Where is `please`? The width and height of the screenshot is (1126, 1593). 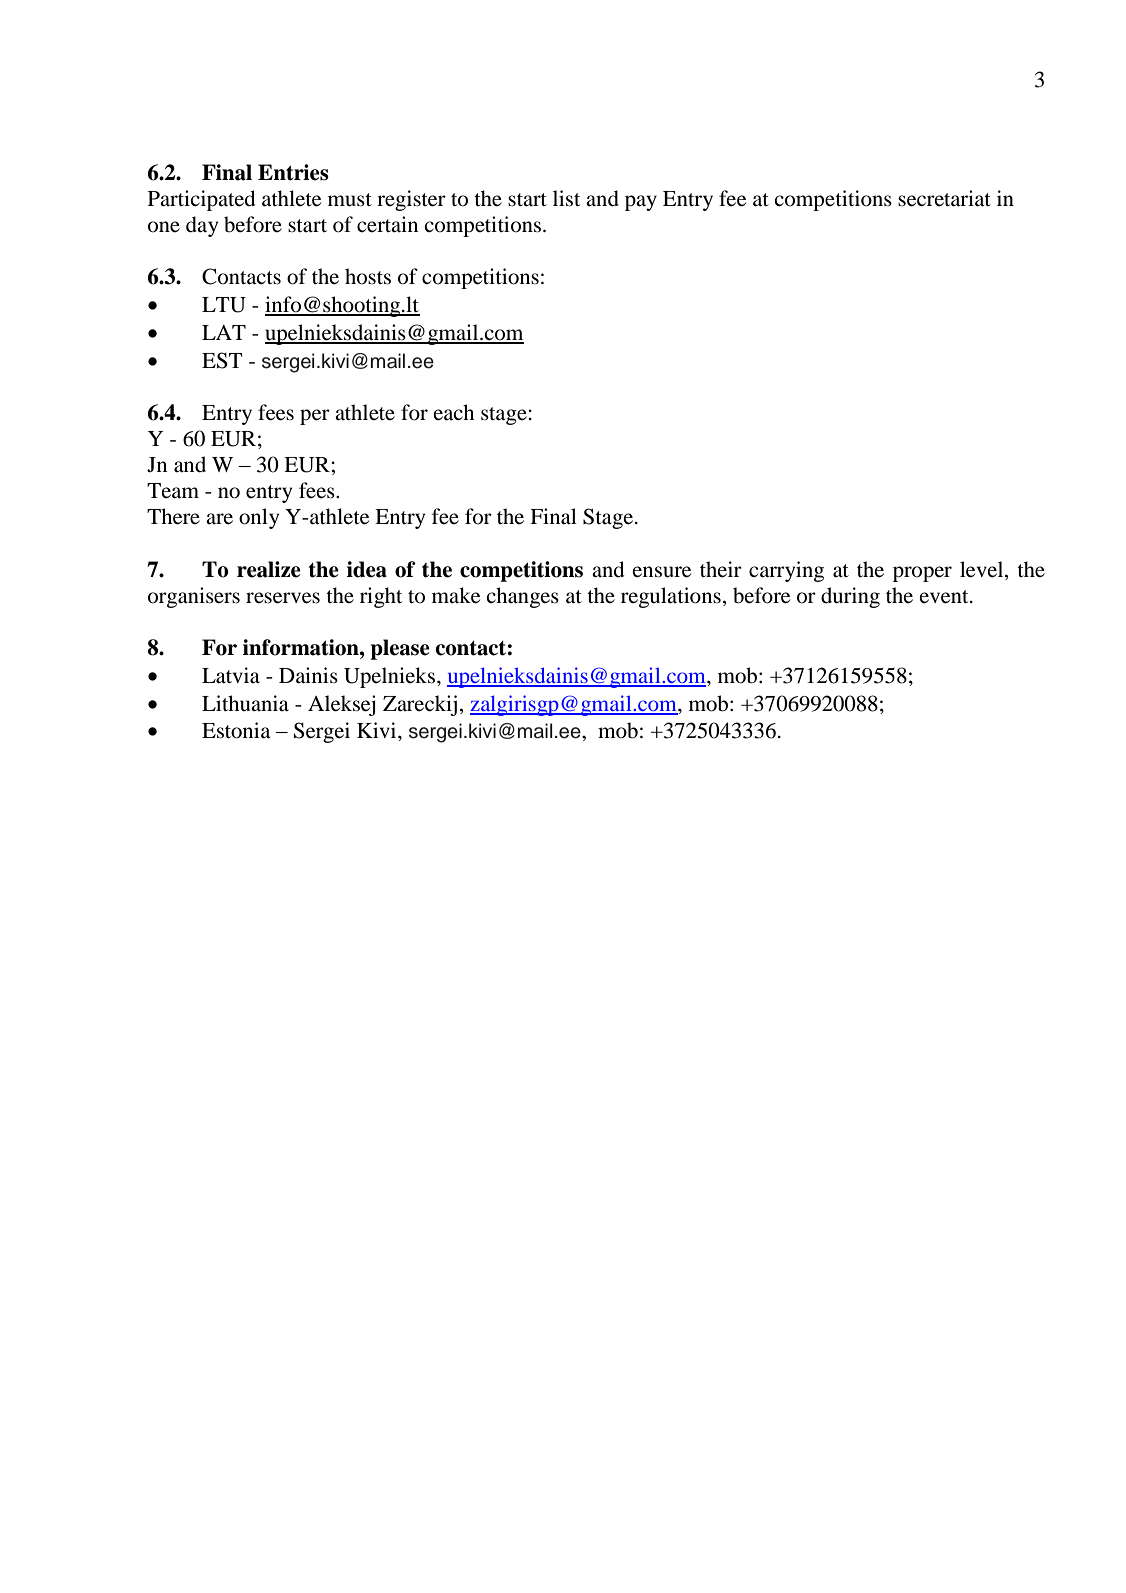
please is located at coordinates (400, 649).
